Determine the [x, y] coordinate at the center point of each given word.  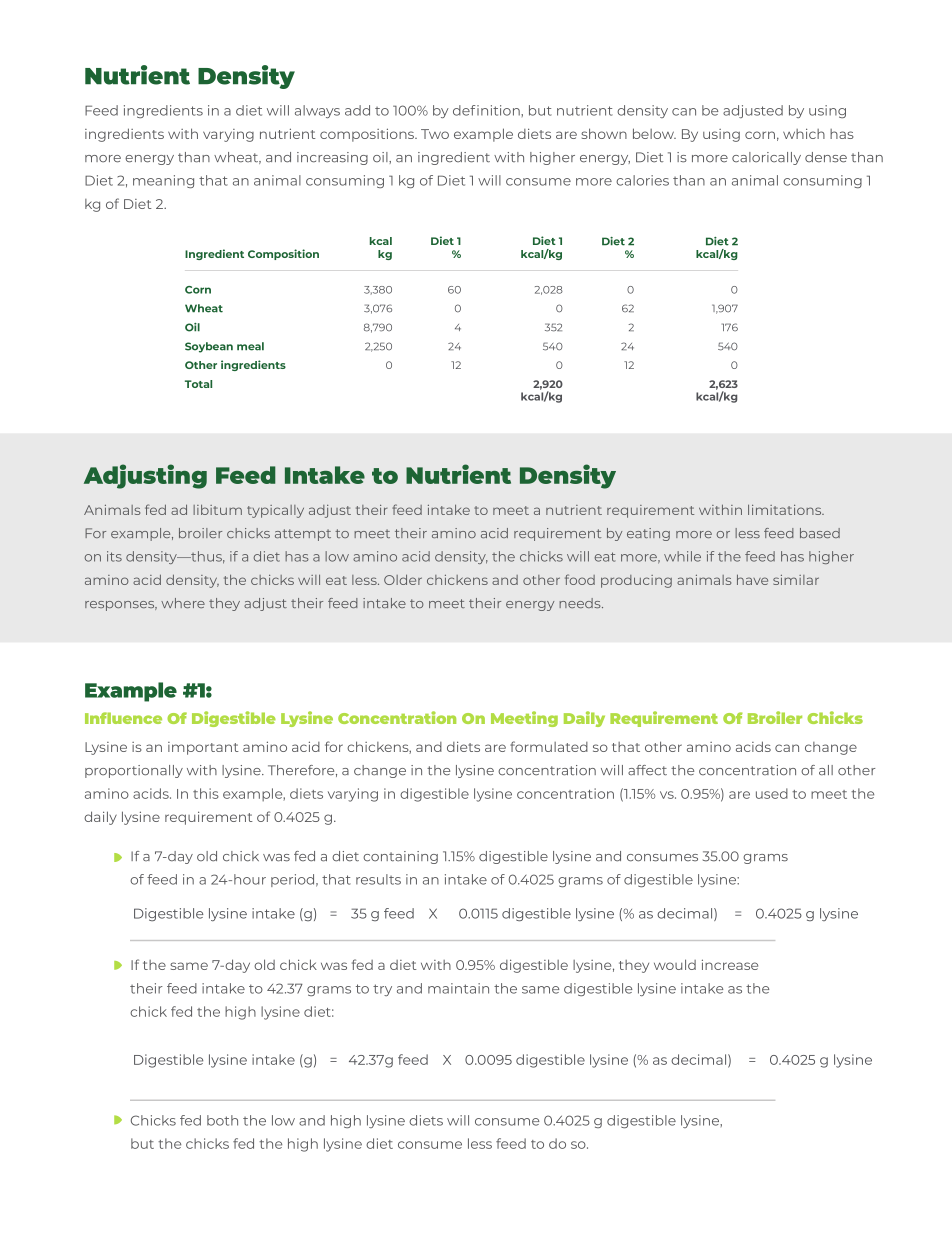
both [222, 1120]
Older [403, 579]
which [804, 133]
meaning [163, 181]
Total [198, 384]
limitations [786, 509]
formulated [549, 746]
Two [435, 134]
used [772, 793]
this [206, 793]
